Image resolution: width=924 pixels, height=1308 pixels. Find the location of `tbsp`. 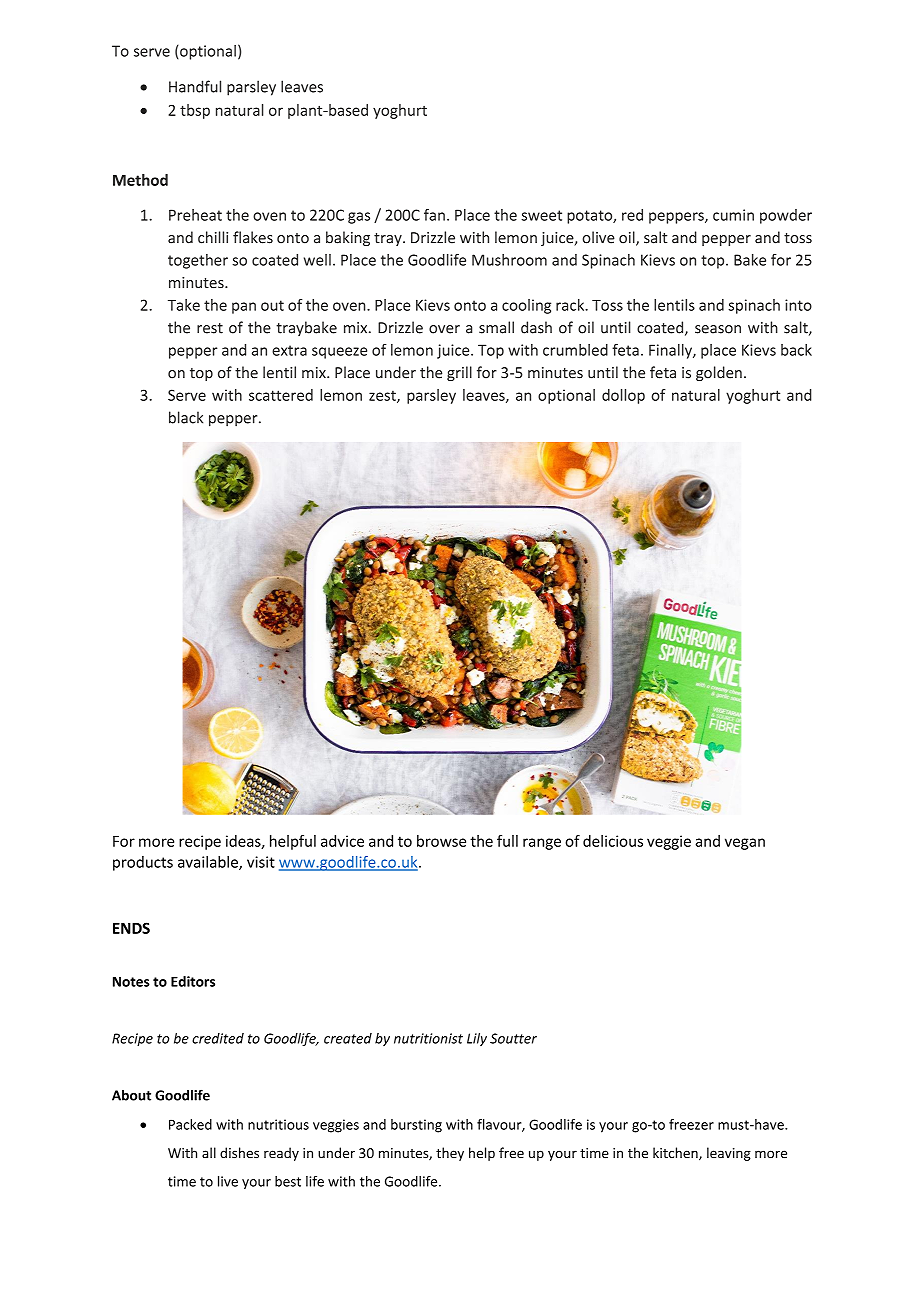

tbsp is located at coordinates (195, 111).
